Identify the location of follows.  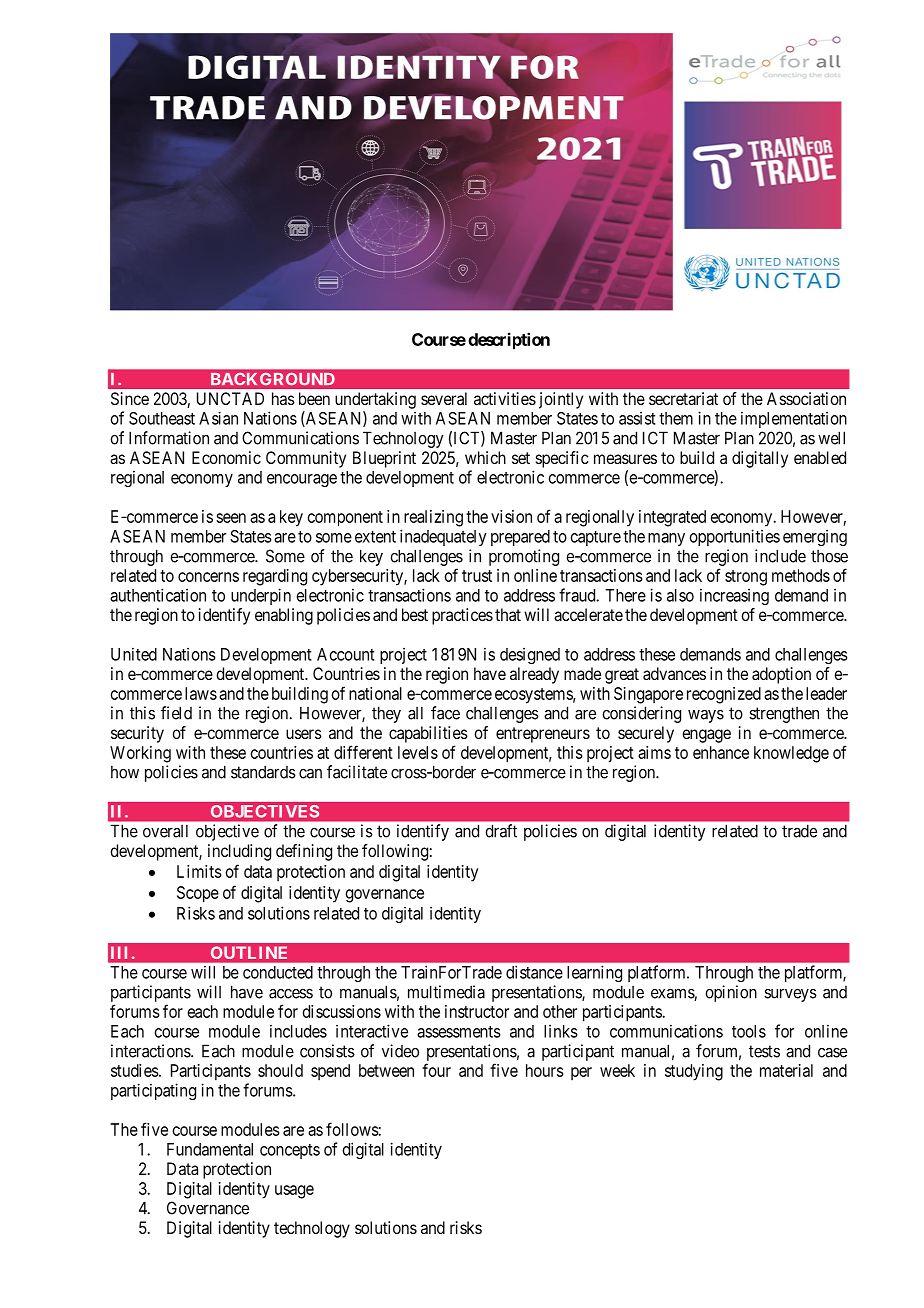
(352, 1129).
